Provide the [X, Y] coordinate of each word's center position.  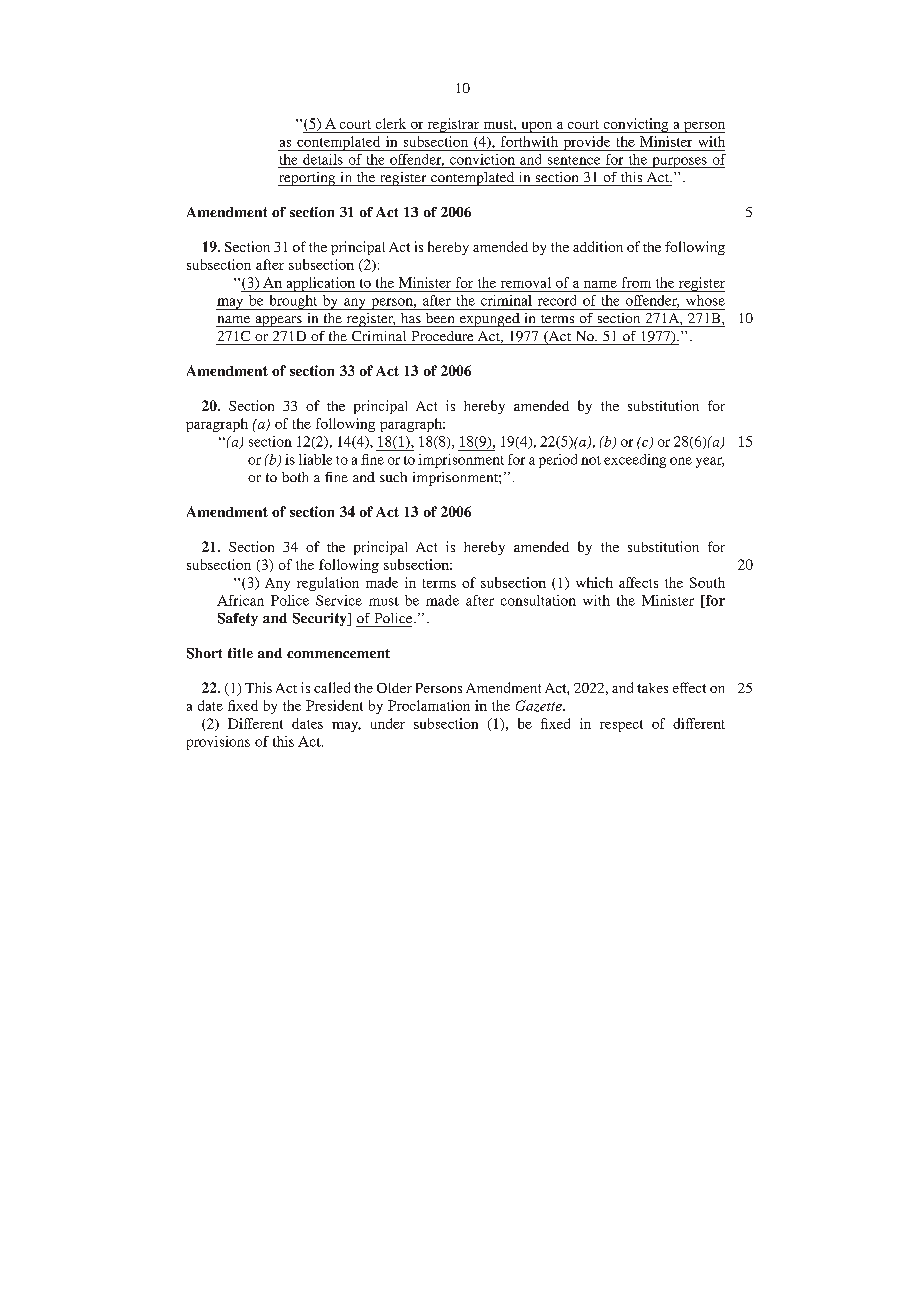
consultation [538, 600]
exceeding [635, 461]
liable [315, 459]
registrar [453, 125]
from [636, 282]
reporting [308, 179]
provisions [218, 743]
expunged [489, 320]
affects [638, 582]
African [240, 600]
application [320, 284]
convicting [636, 125]
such [393, 477]
